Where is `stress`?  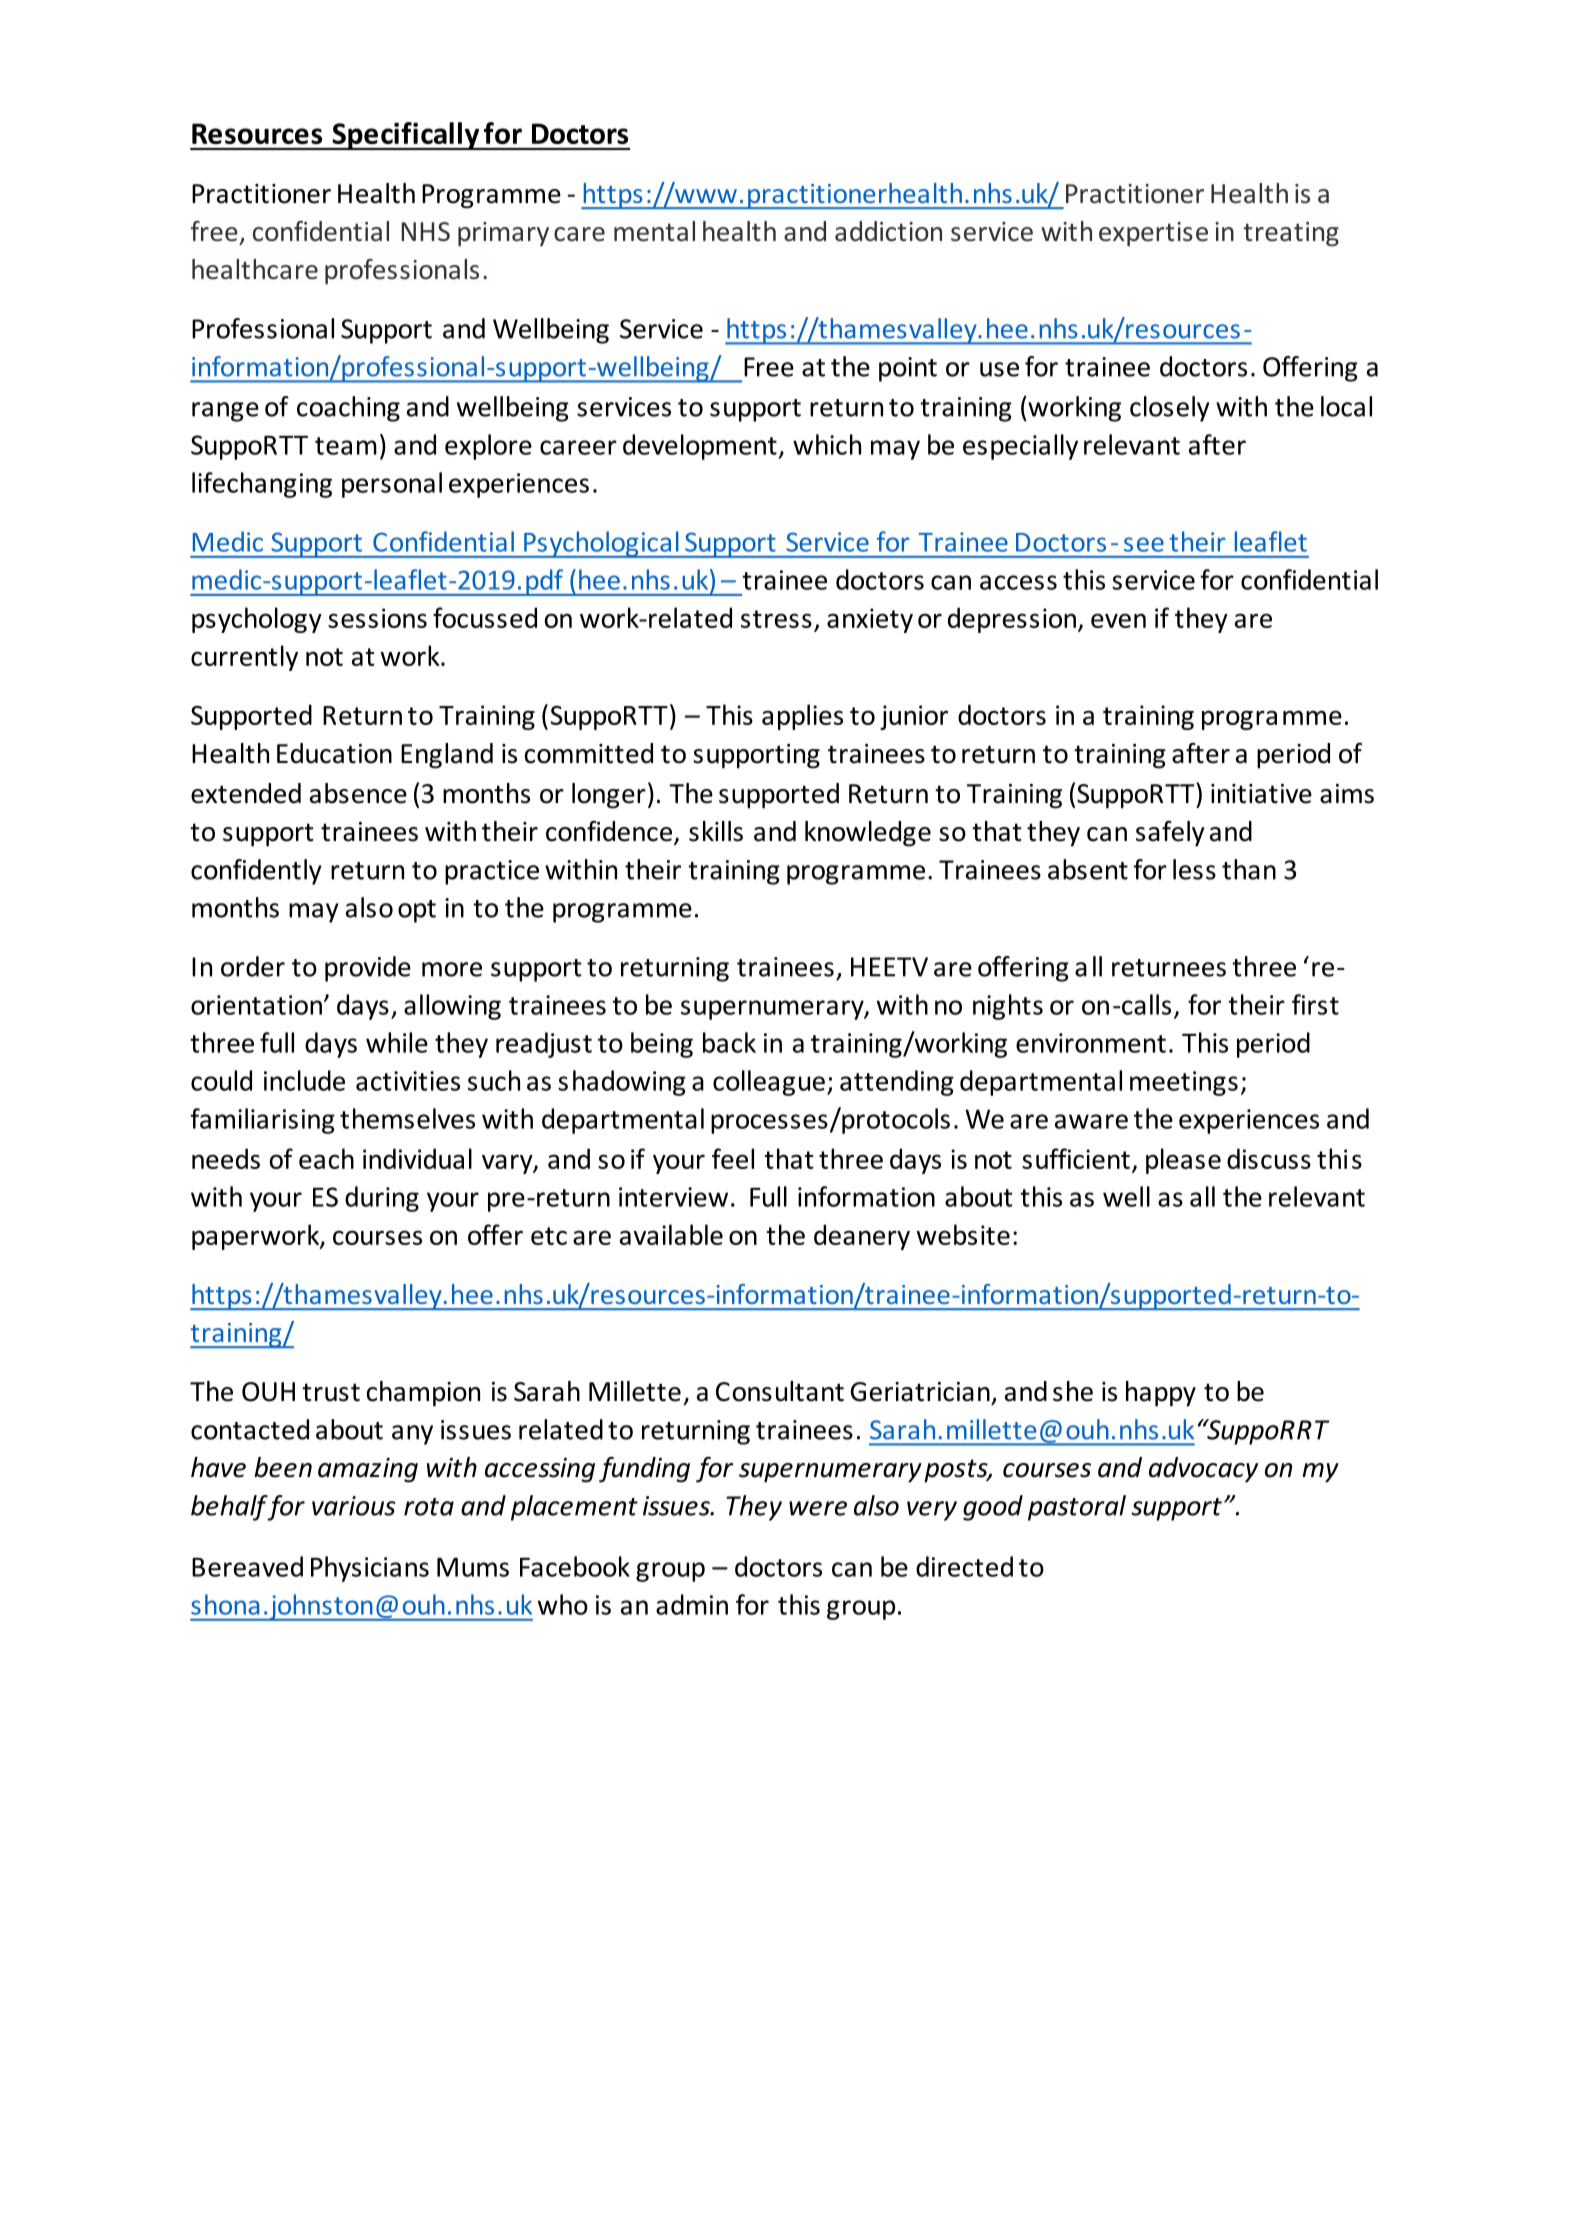
stress is located at coordinates (776, 619).
